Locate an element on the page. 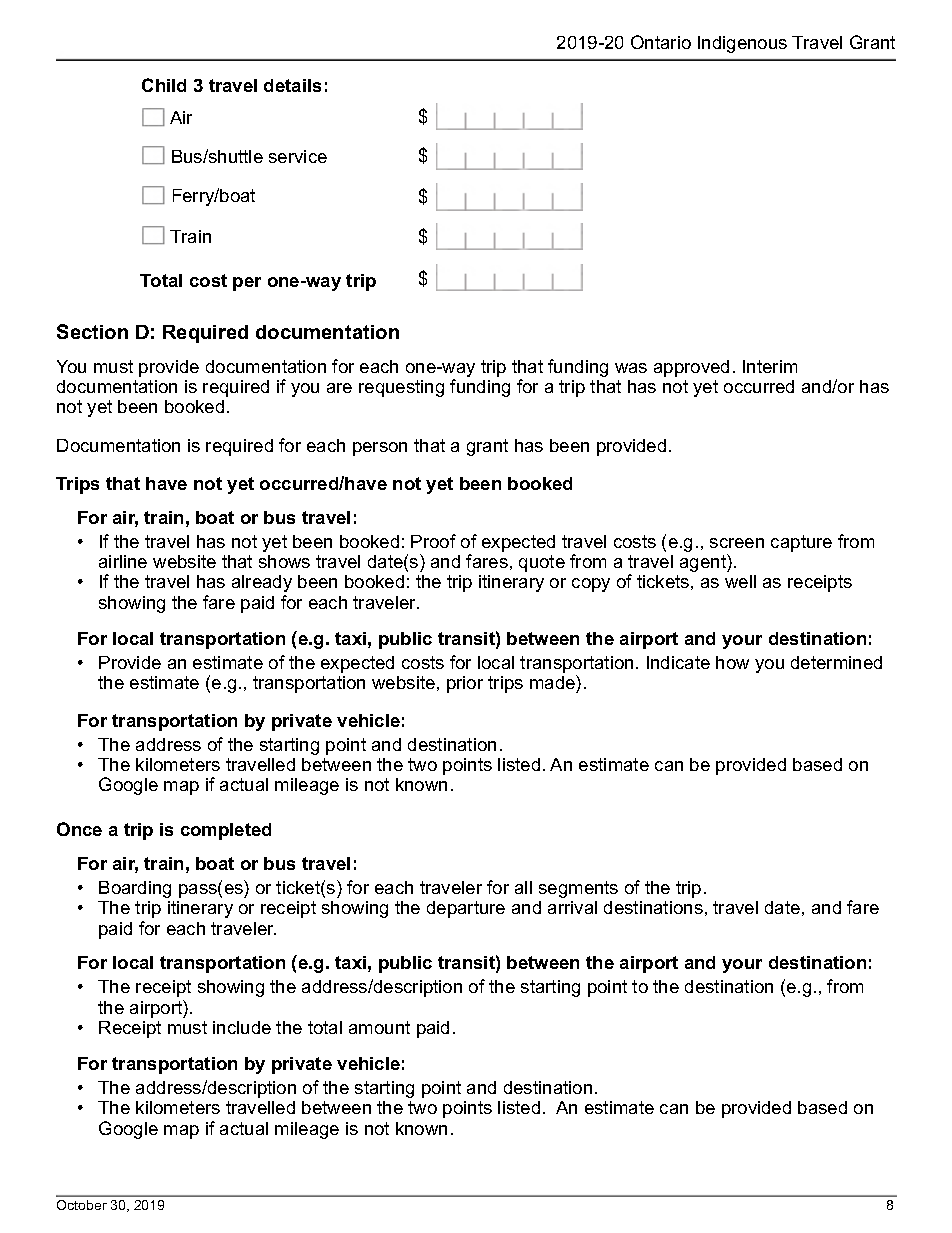 The width and height of the image is (952, 1233). well is located at coordinates (740, 581).
